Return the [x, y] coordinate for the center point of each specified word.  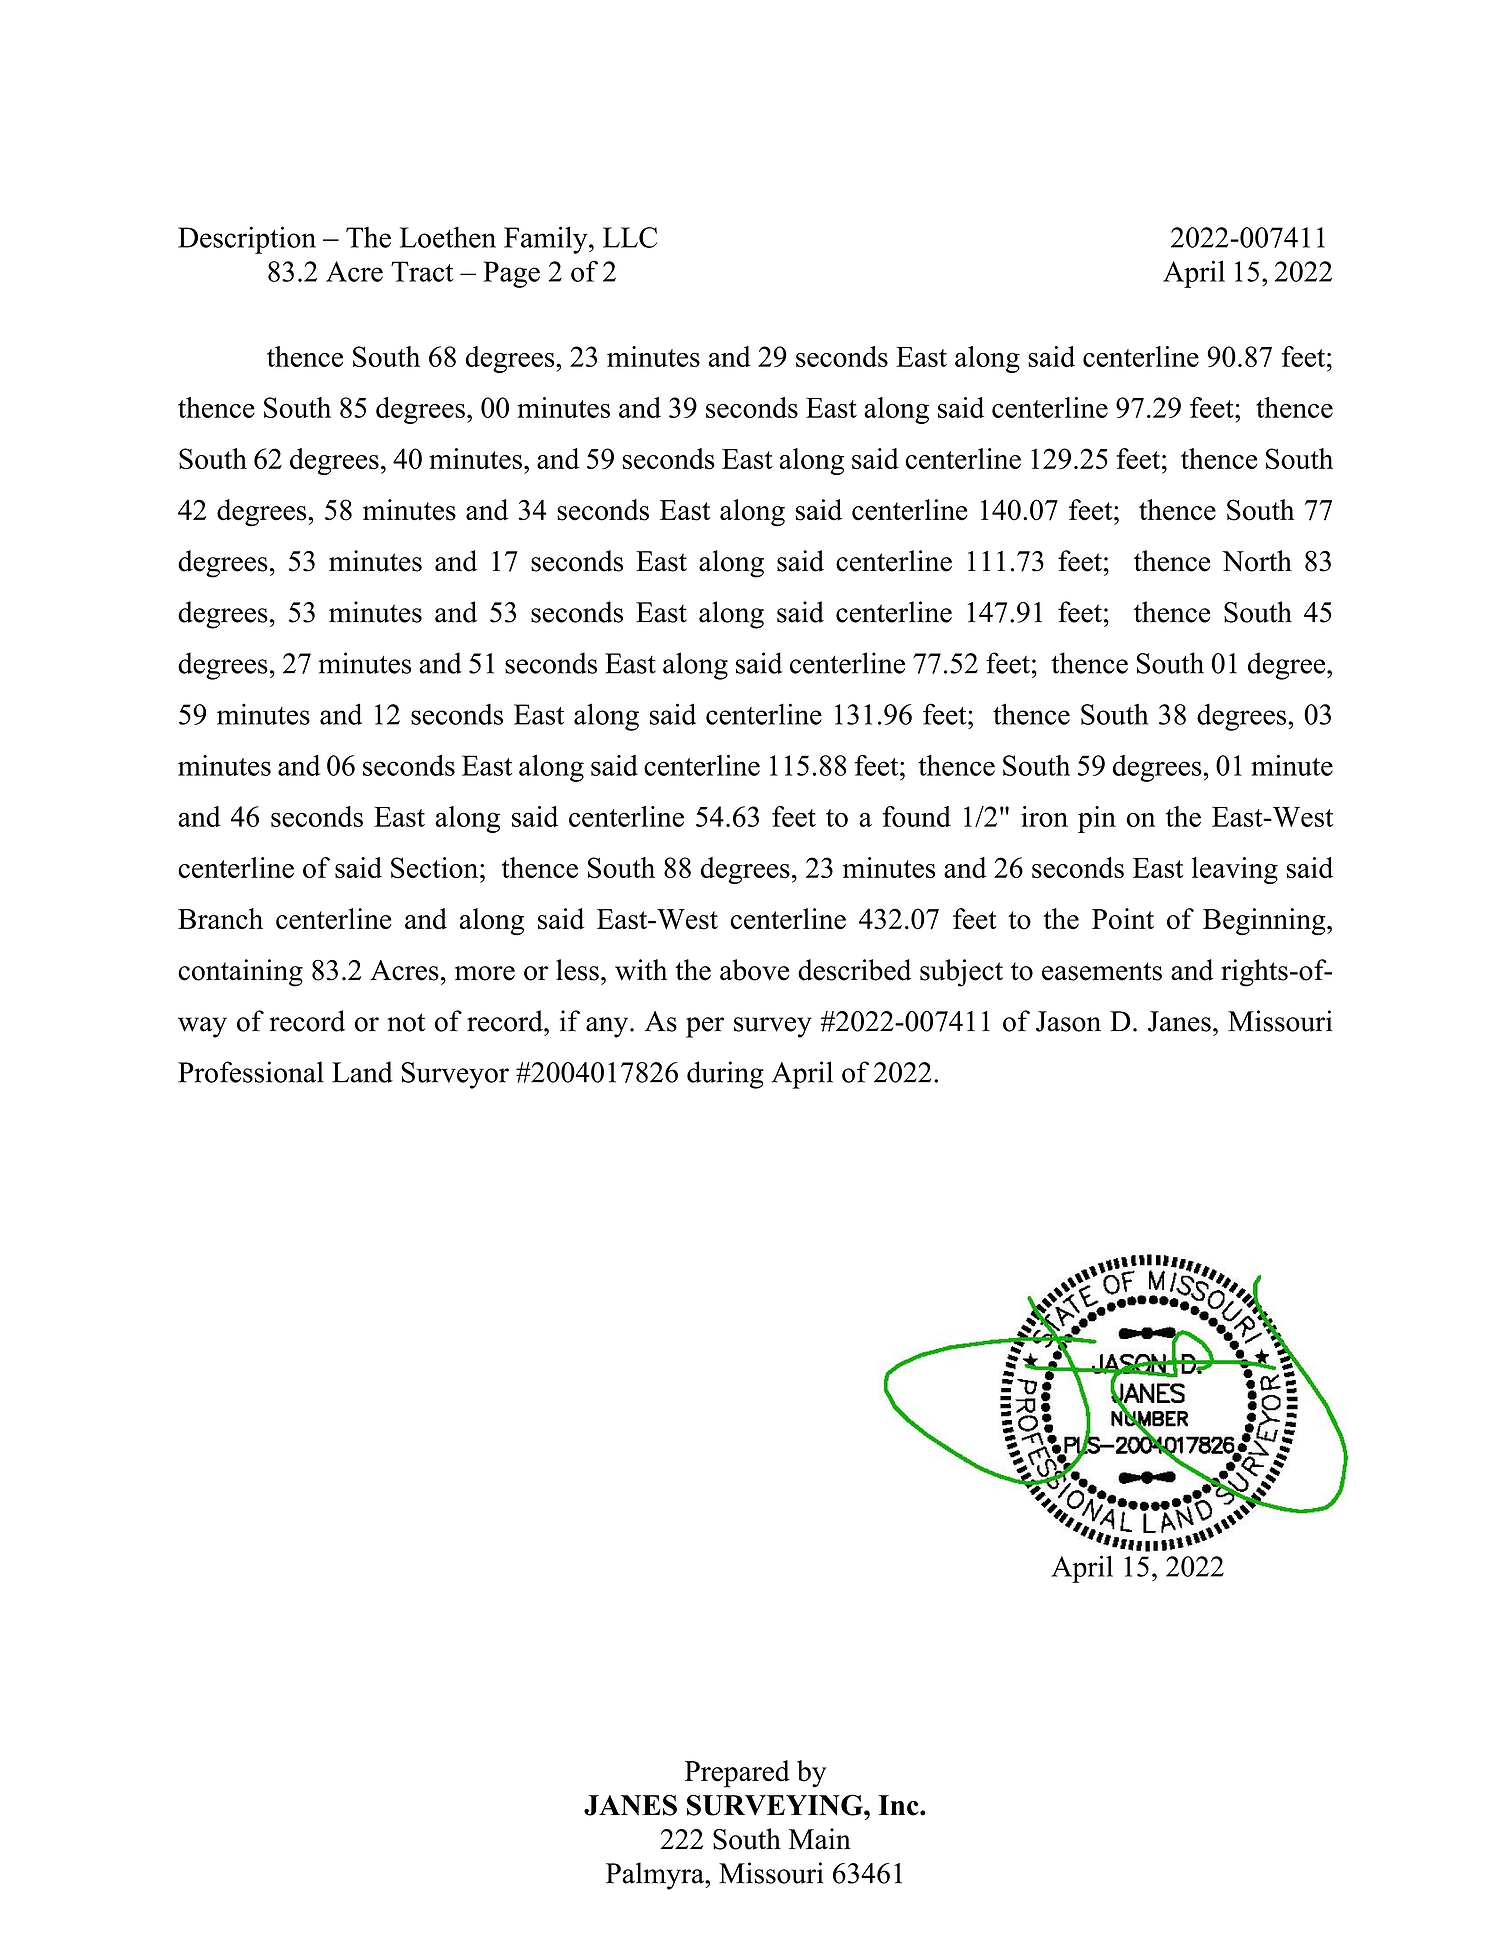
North [1257, 561]
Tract [422, 271]
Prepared [737, 1774]
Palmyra [656, 1876]
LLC [630, 237]
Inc [899, 1805]
